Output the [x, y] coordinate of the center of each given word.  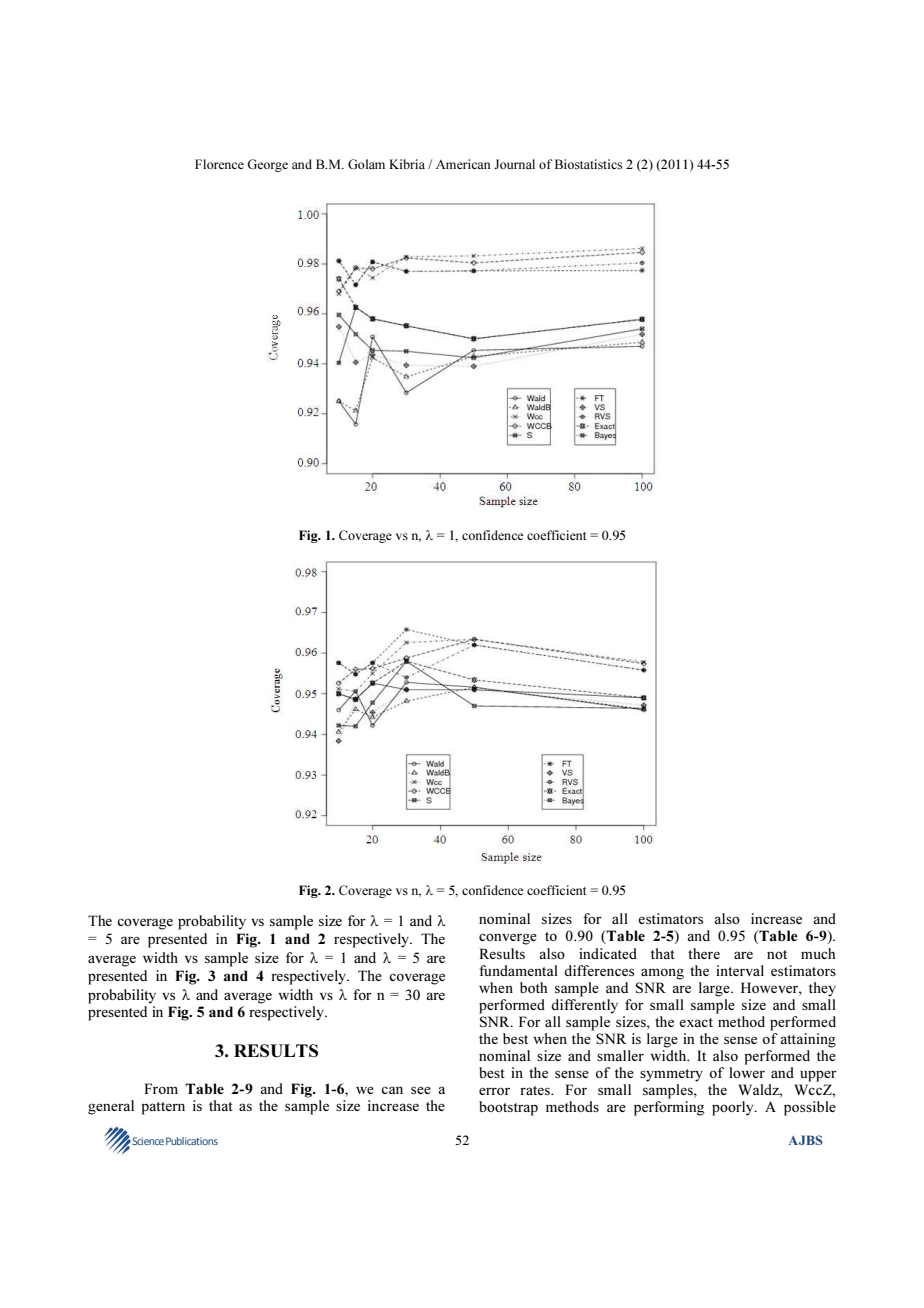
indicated [608, 953]
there [704, 953]
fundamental [518, 970]
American [463, 164]
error [494, 1091]
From [161, 1088]
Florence [219, 164]
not [777, 954]
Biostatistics [588, 164]
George [267, 165]
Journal [514, 164]
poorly [734, 1108]
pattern [163, 1108]
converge [508, 939]
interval [740, 970]
